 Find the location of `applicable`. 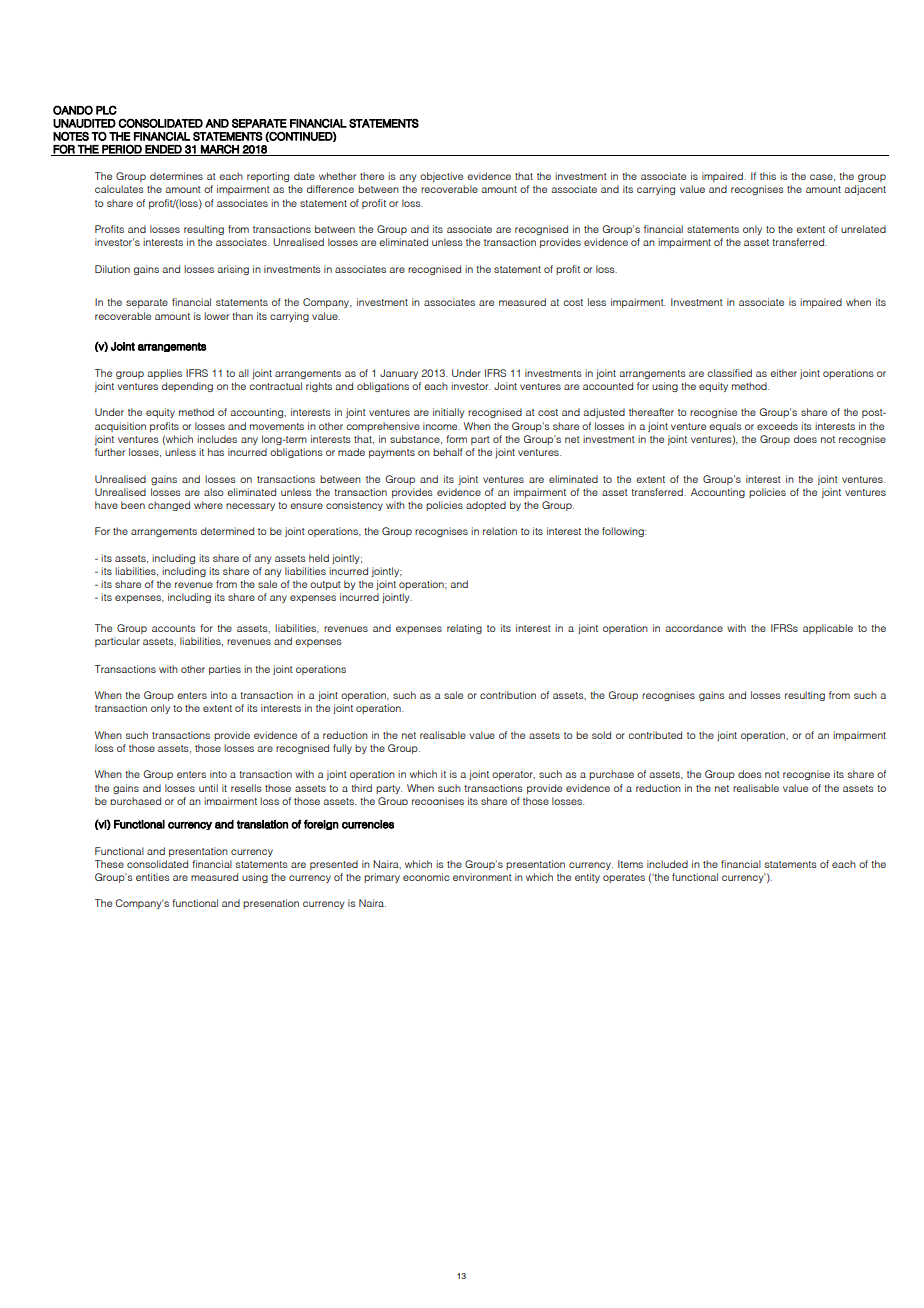

applicable is located at coordinates (828, 629).
